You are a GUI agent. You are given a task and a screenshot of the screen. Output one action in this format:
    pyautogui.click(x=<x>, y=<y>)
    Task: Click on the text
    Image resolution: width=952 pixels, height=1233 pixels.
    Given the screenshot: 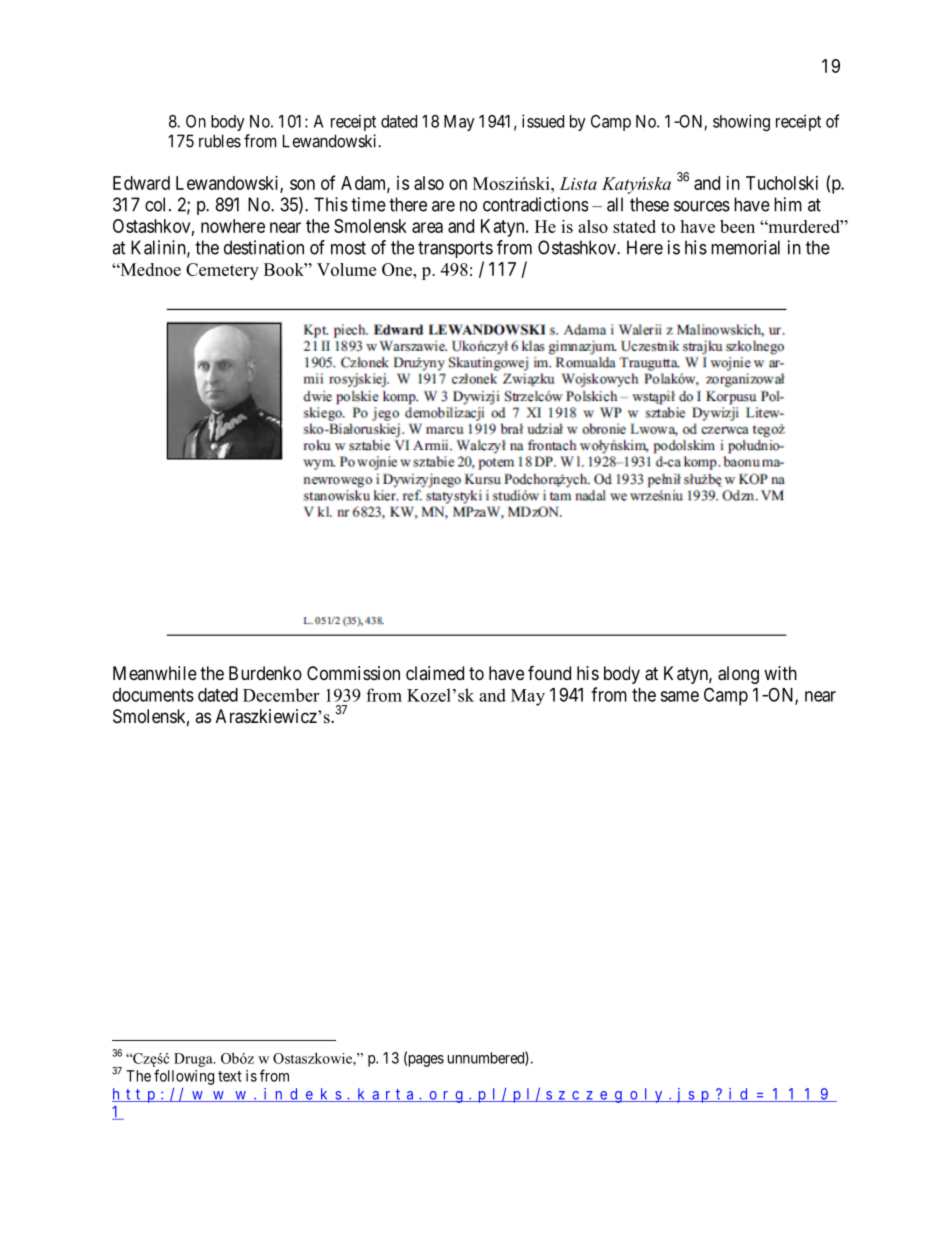 What is the action you would take?
    pyautogui.click(x=230, y=1076)
